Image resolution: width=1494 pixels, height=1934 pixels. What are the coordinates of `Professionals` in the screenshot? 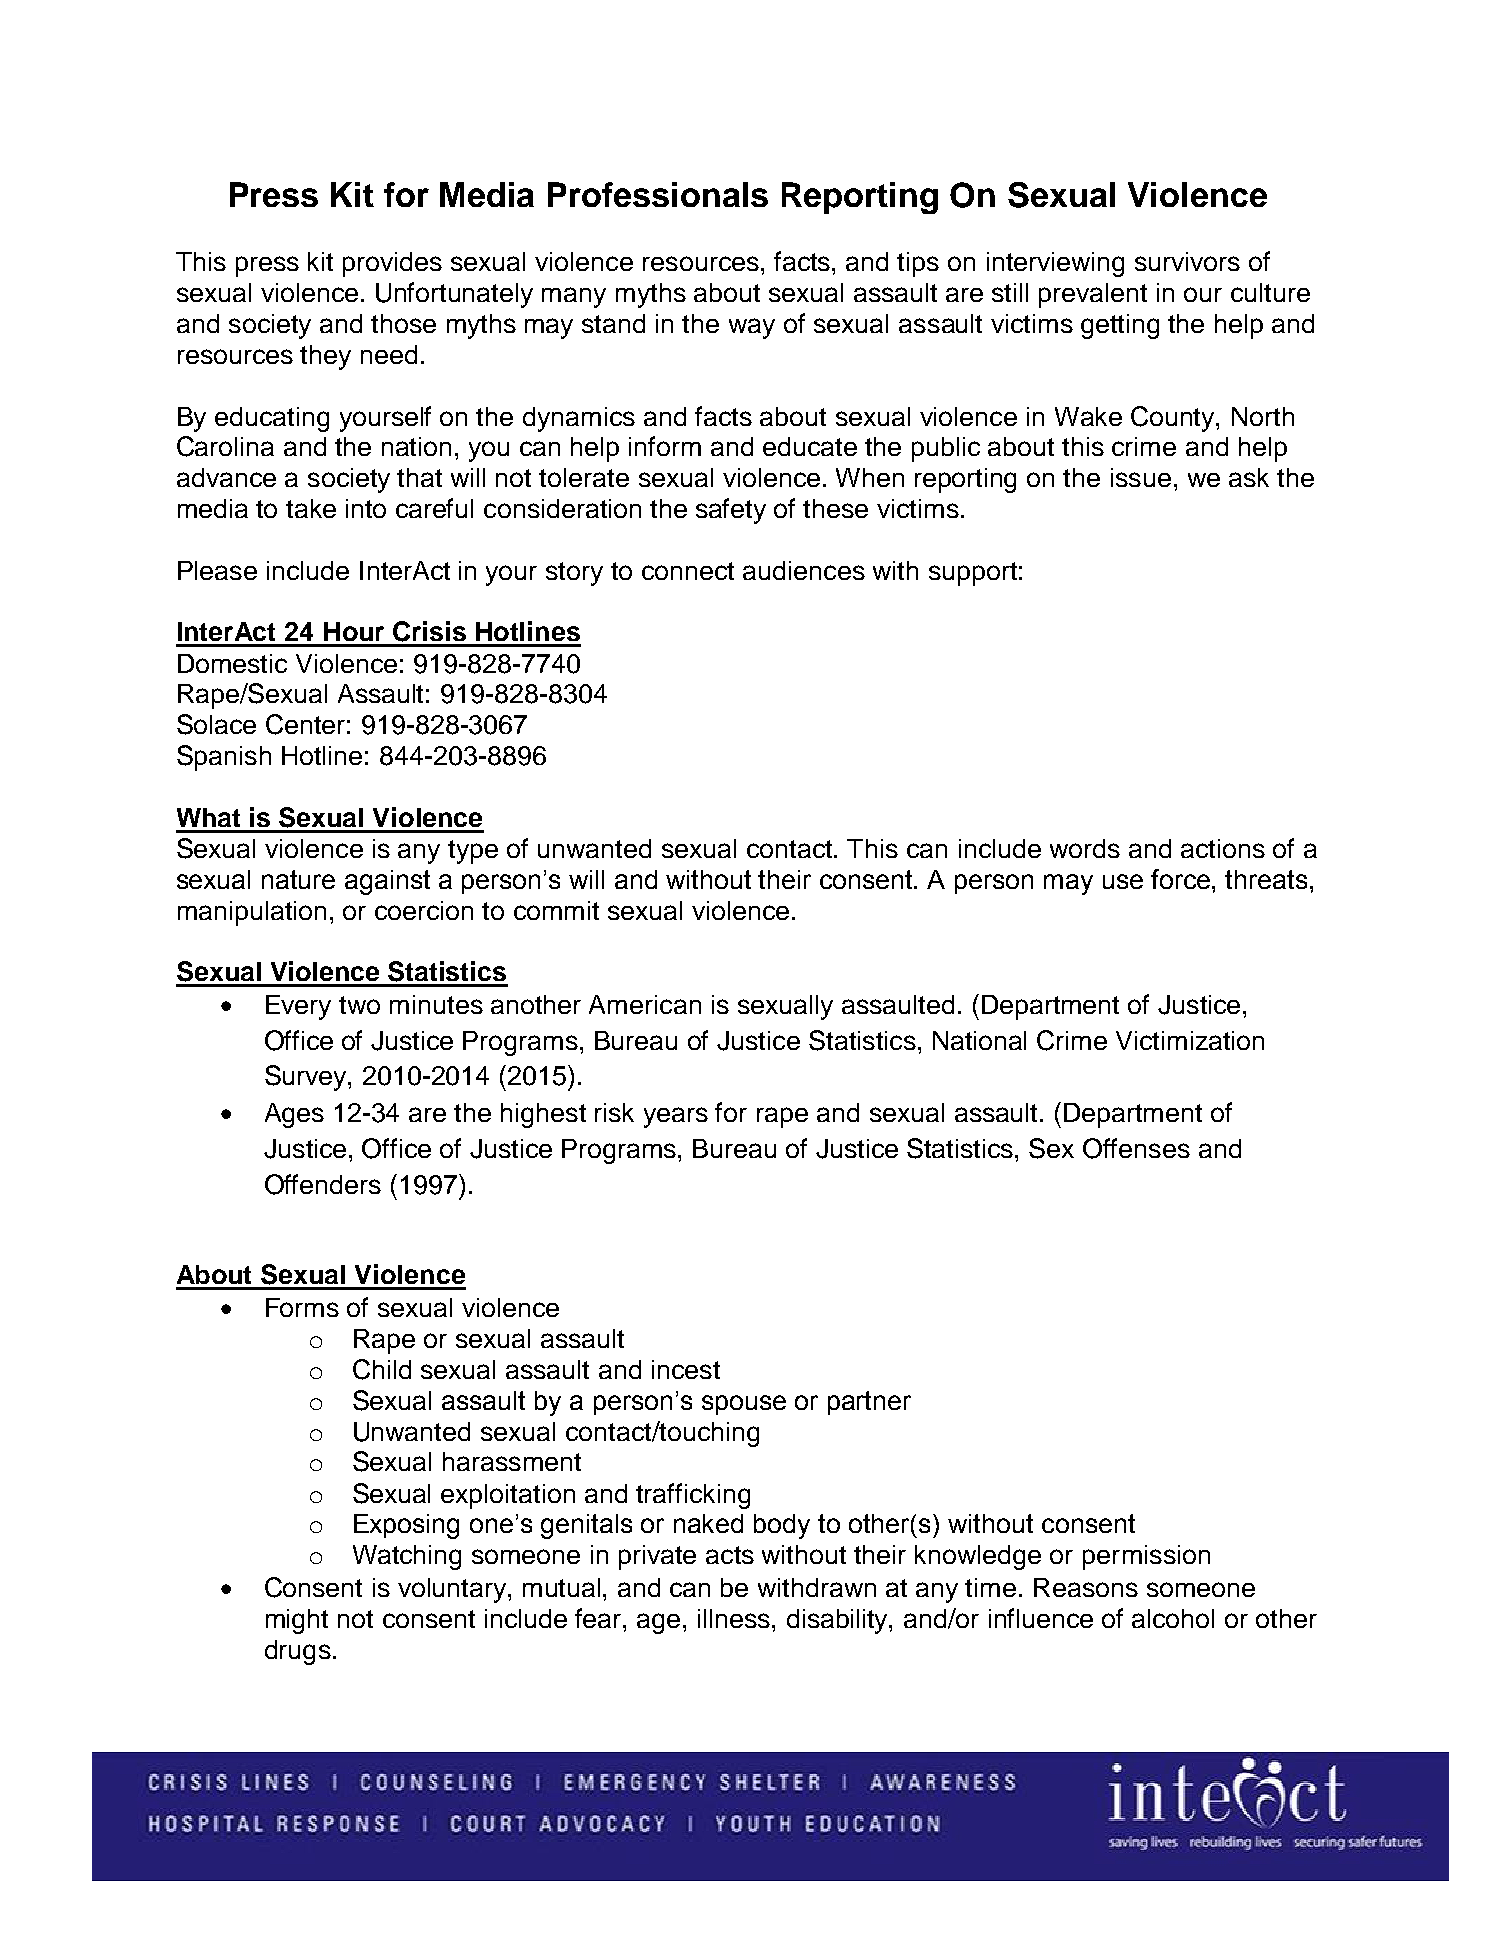 It's located at (658, 194).
